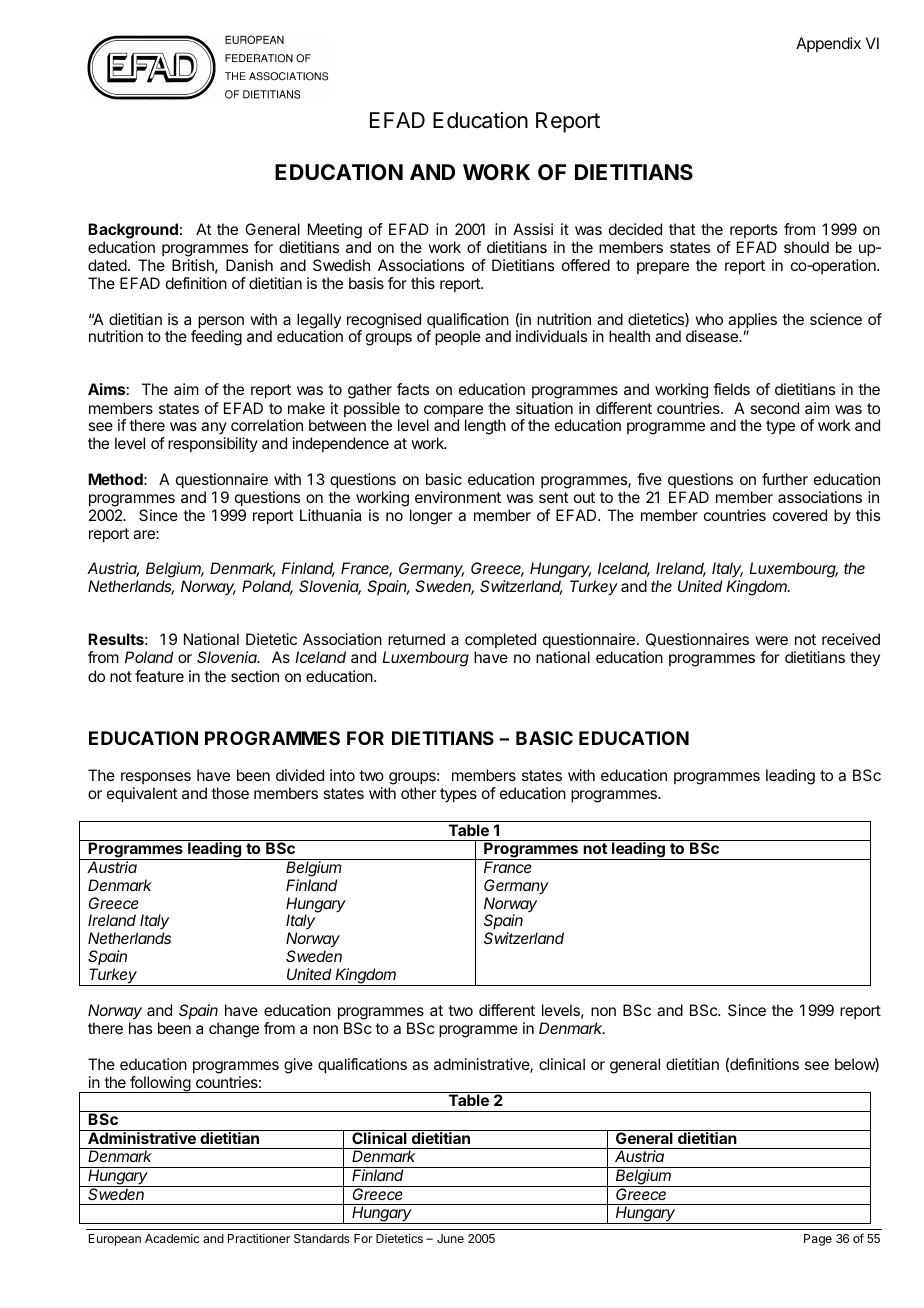 This screenshot has height=1308, width=924. I want to click on length, so click(485, 427).
